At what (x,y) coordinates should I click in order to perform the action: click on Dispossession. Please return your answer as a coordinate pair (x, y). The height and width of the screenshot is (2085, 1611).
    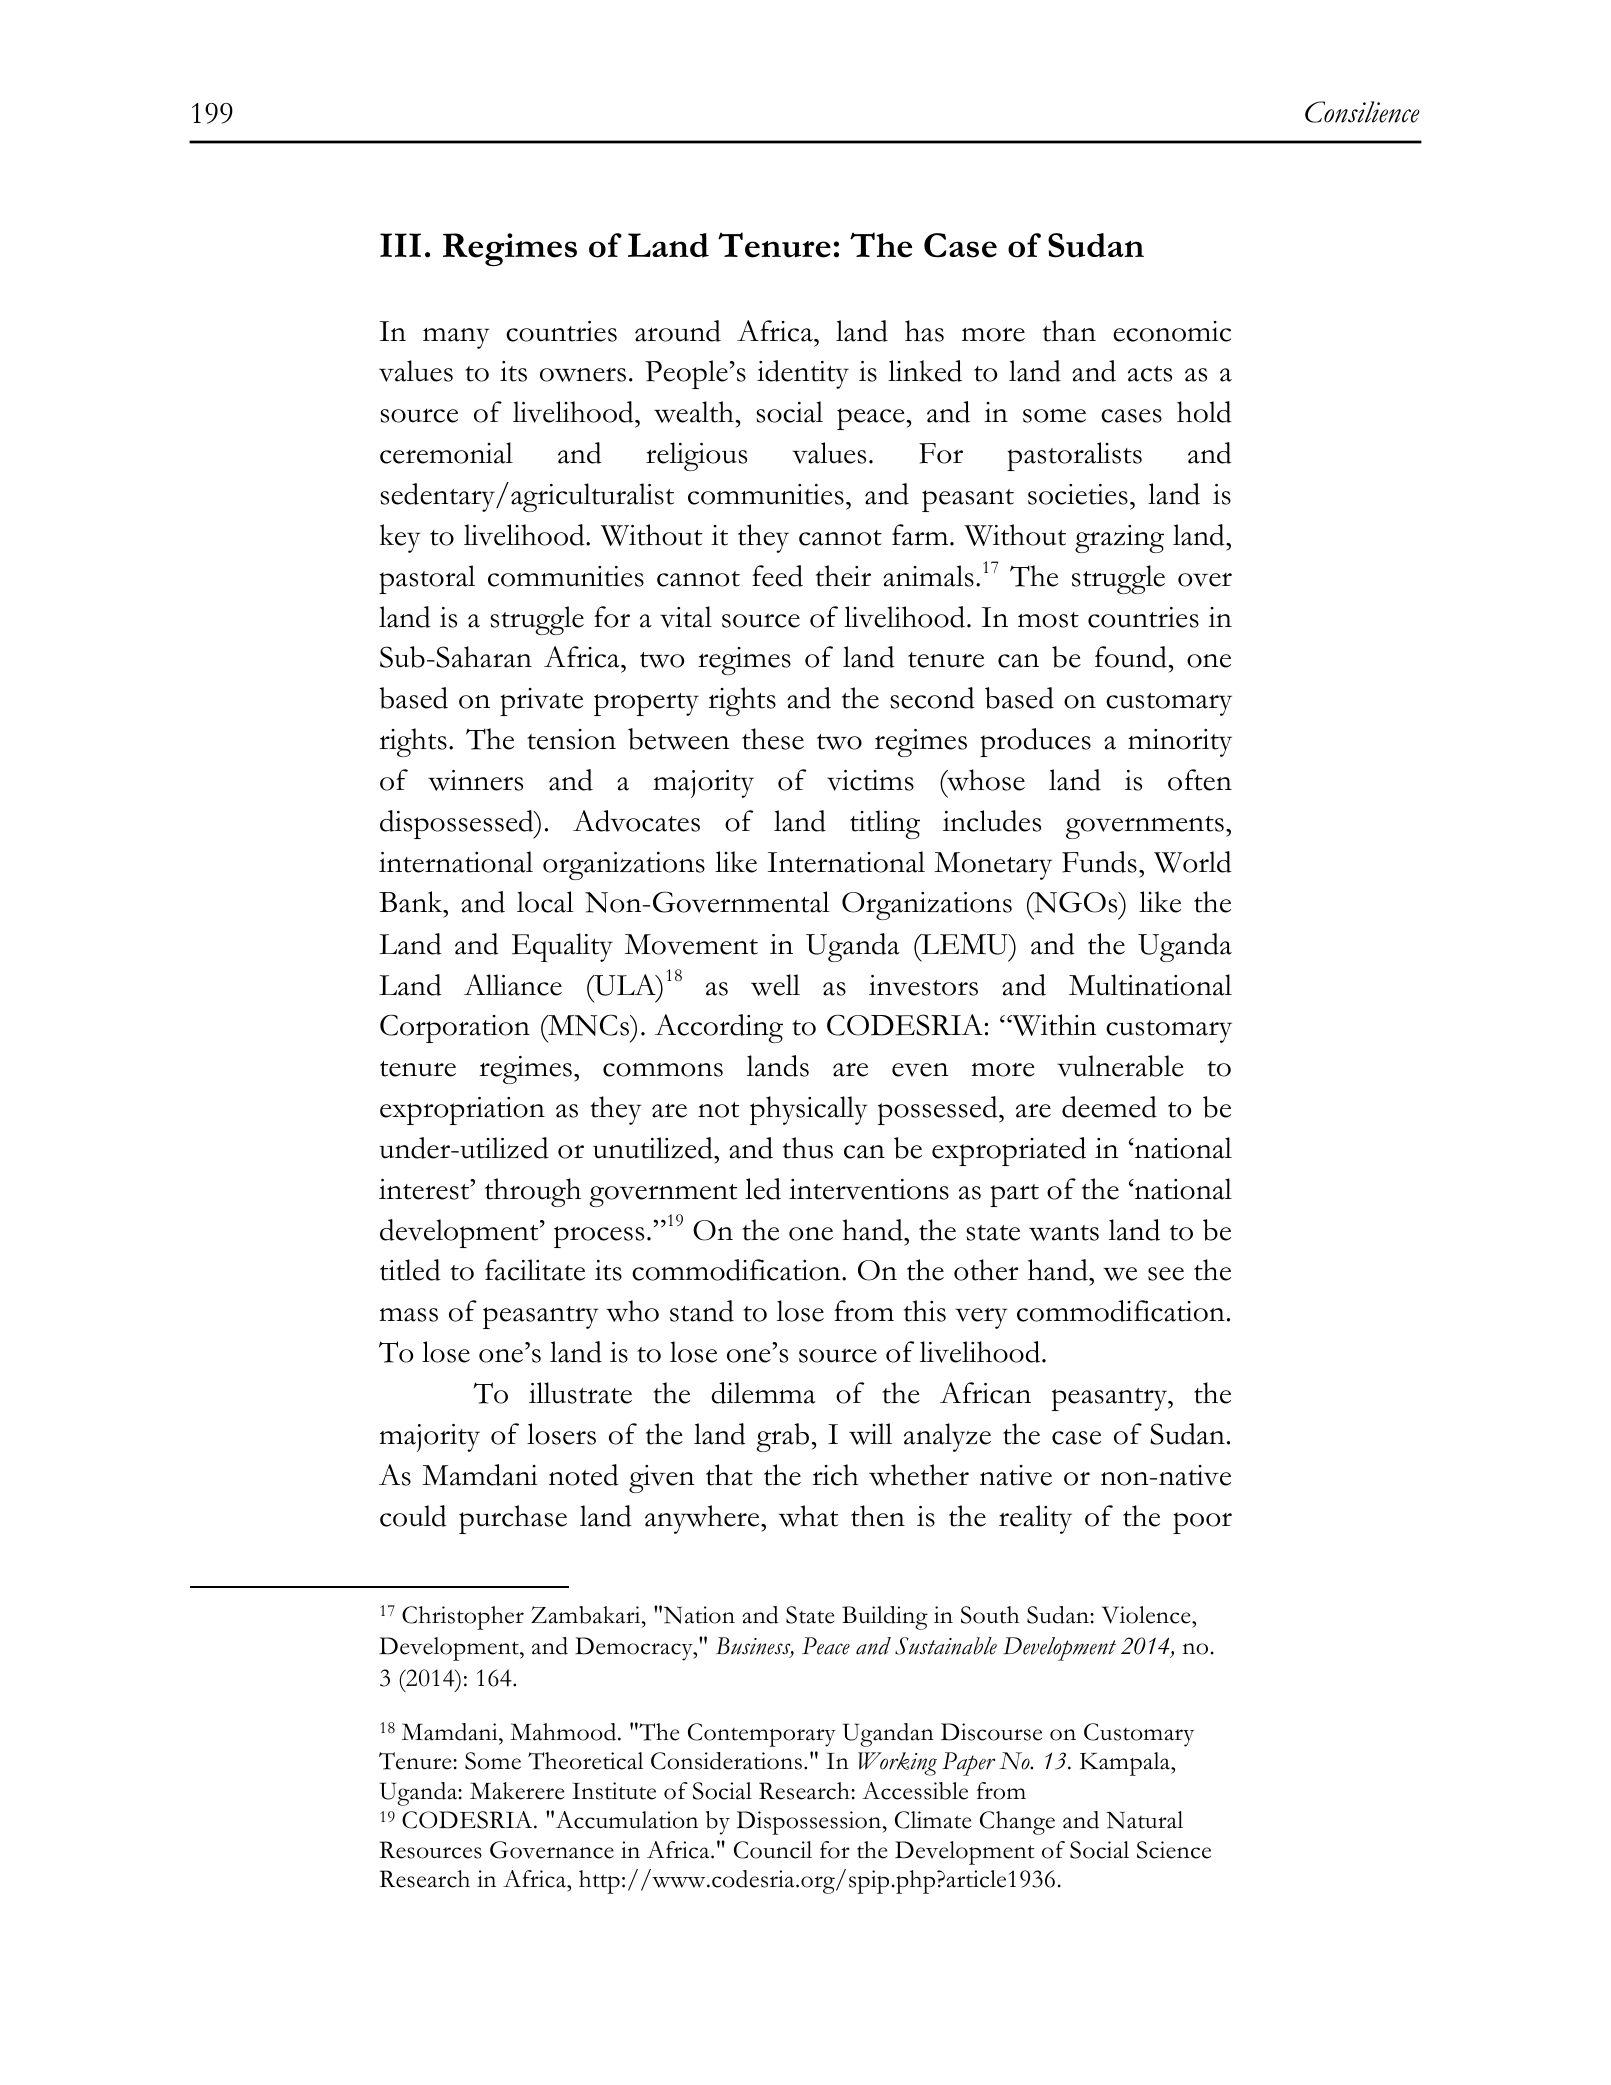
    Looking at the image, I should click on (810, 1823).
